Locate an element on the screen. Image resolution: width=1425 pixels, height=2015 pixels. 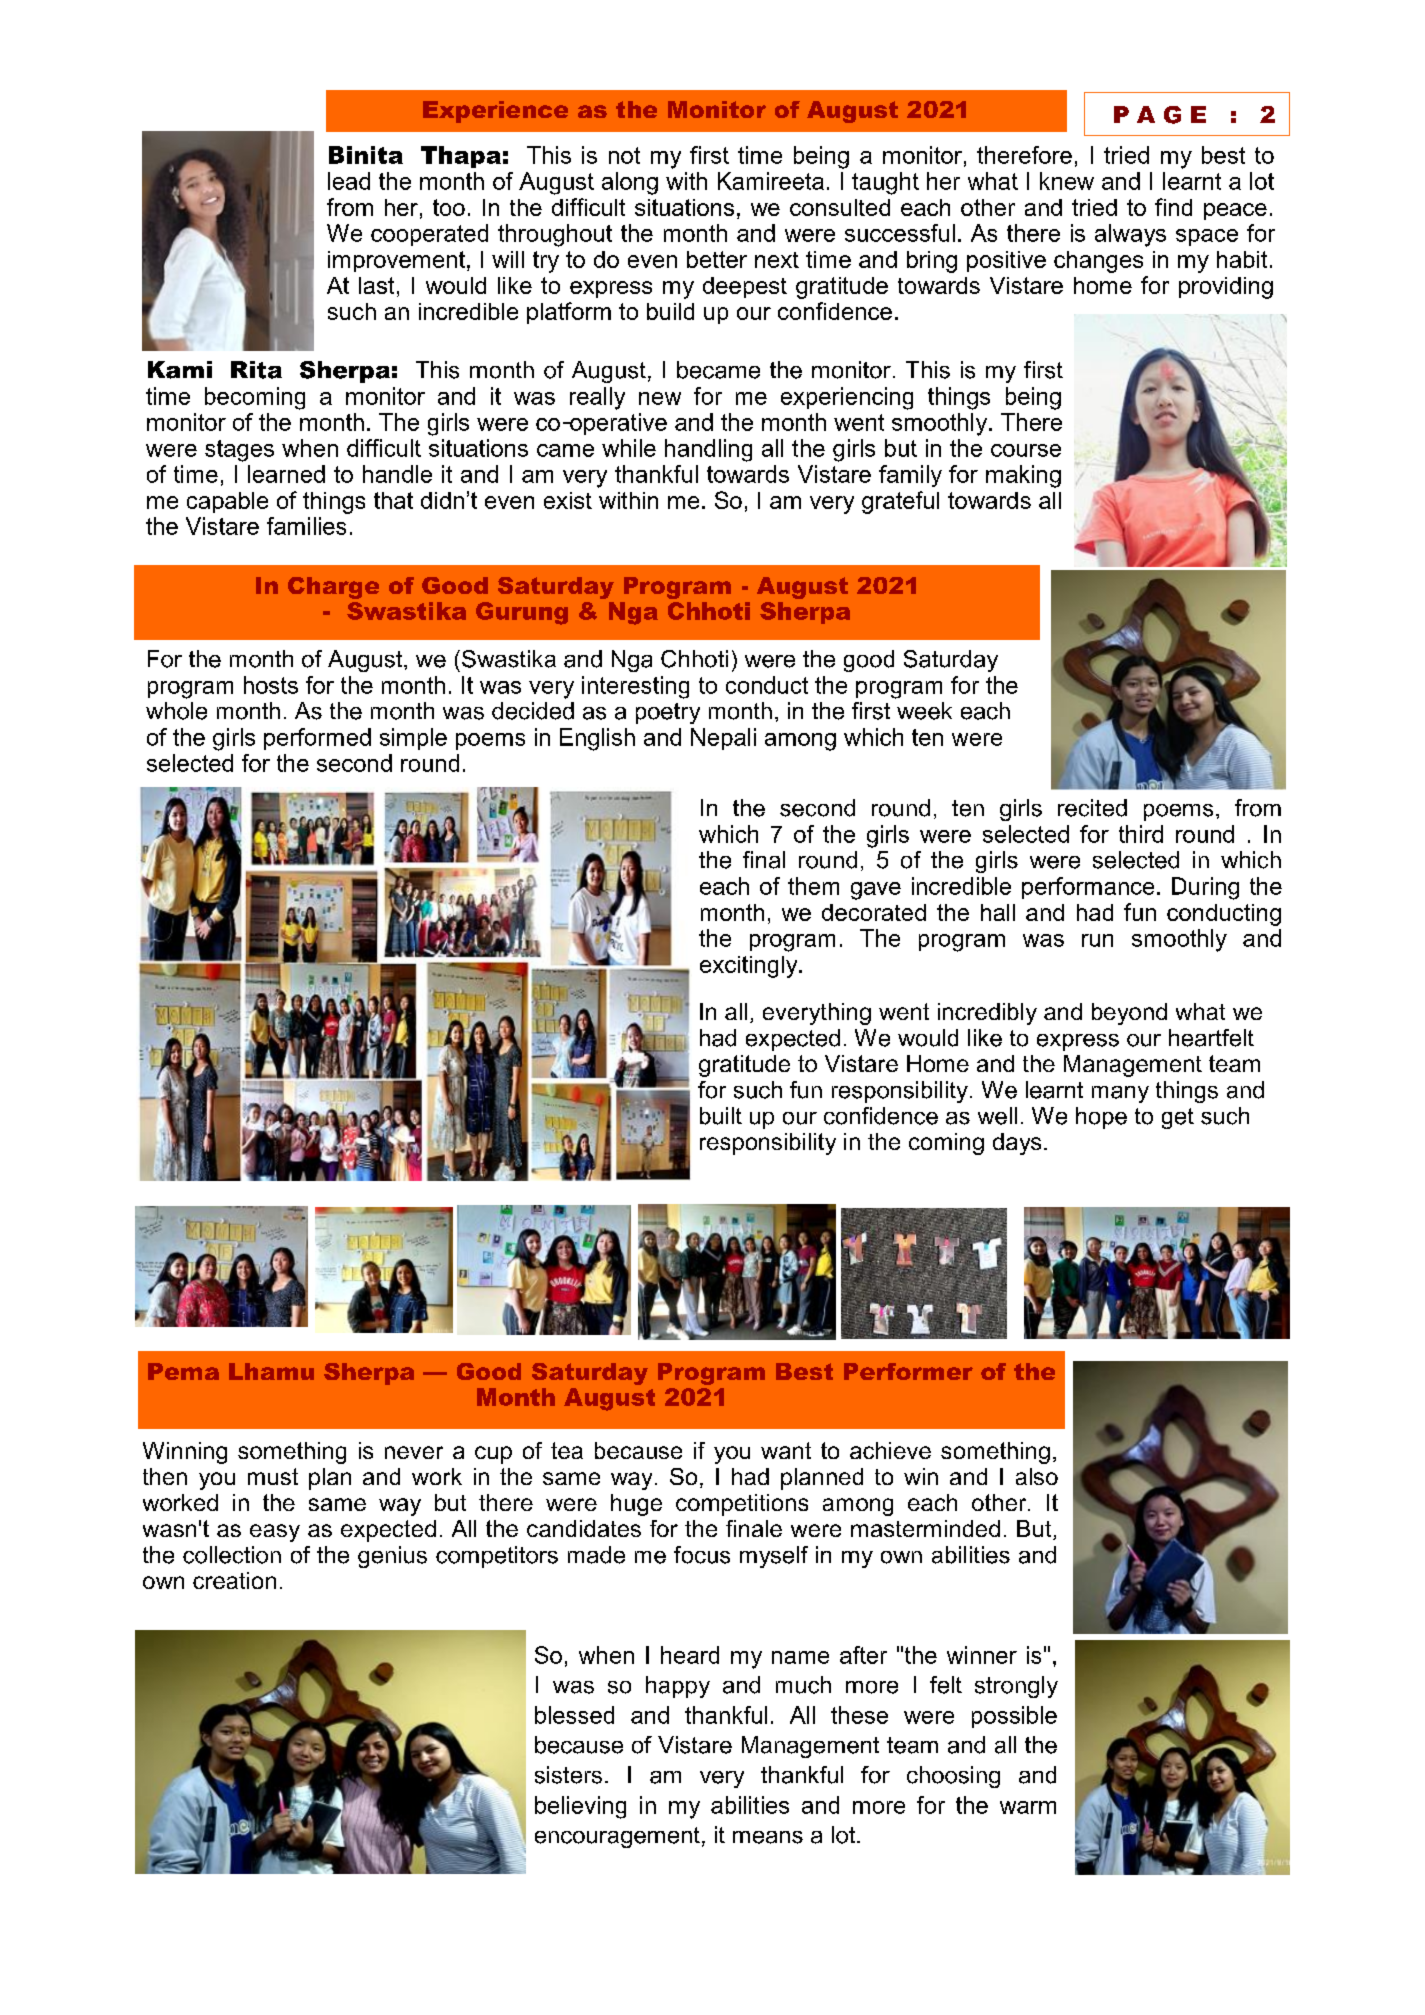
creation is located at coordinates (234, 1580).
